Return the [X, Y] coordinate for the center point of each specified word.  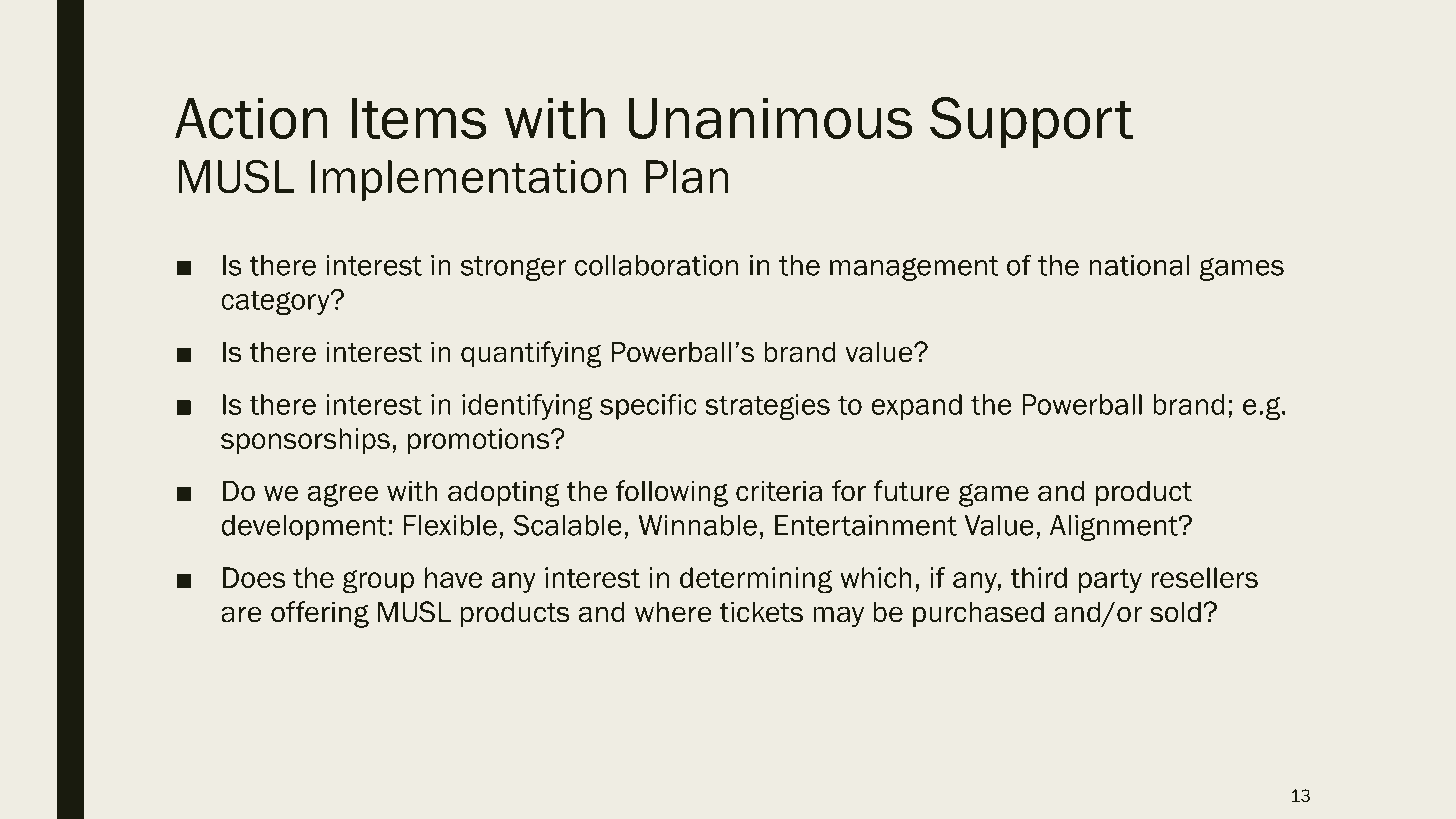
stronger [513, 268]
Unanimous [770, 118]
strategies [767, 407]
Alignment [1115, 528]
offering [320, 614]
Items [419, 118]
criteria [779, 491]
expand [916, 407]
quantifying [531, 354]
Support [1031, 123]
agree [343, 495]
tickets [761, 612]
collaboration [656, 265]
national [1139, 265]
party [1110, 581]
